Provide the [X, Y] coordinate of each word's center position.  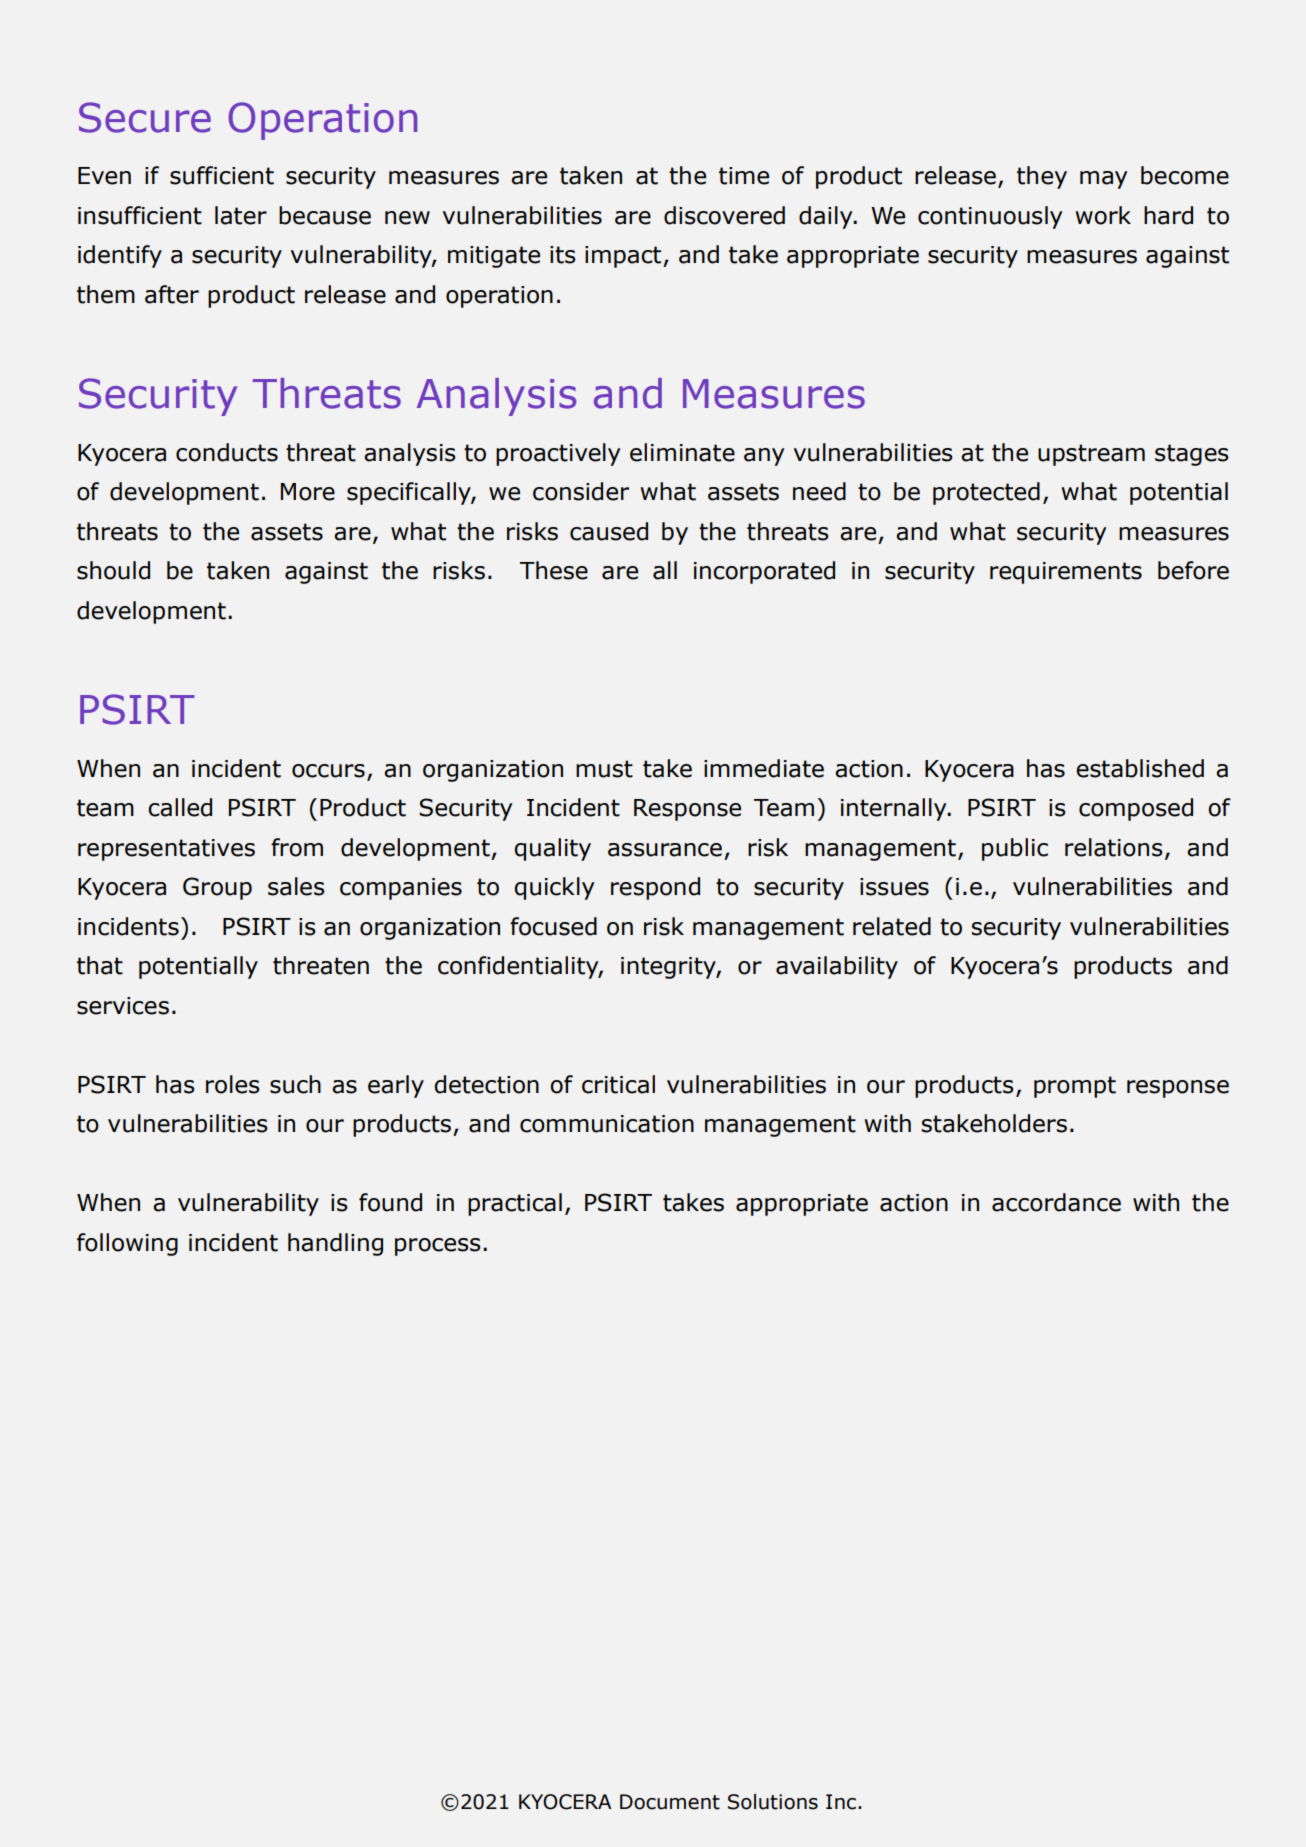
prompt [1075, 1087]
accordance [1056, 1202]
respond [655, 888]
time [744, 176]
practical [515, 1204]
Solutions [773, 1802]
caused [609, 531]
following [127, 1244]
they [1042, 177]
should [113, 570]
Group [217, 888]
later [241, 215]
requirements [1066, 573]
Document [670, 1802]
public [1015, 849]
